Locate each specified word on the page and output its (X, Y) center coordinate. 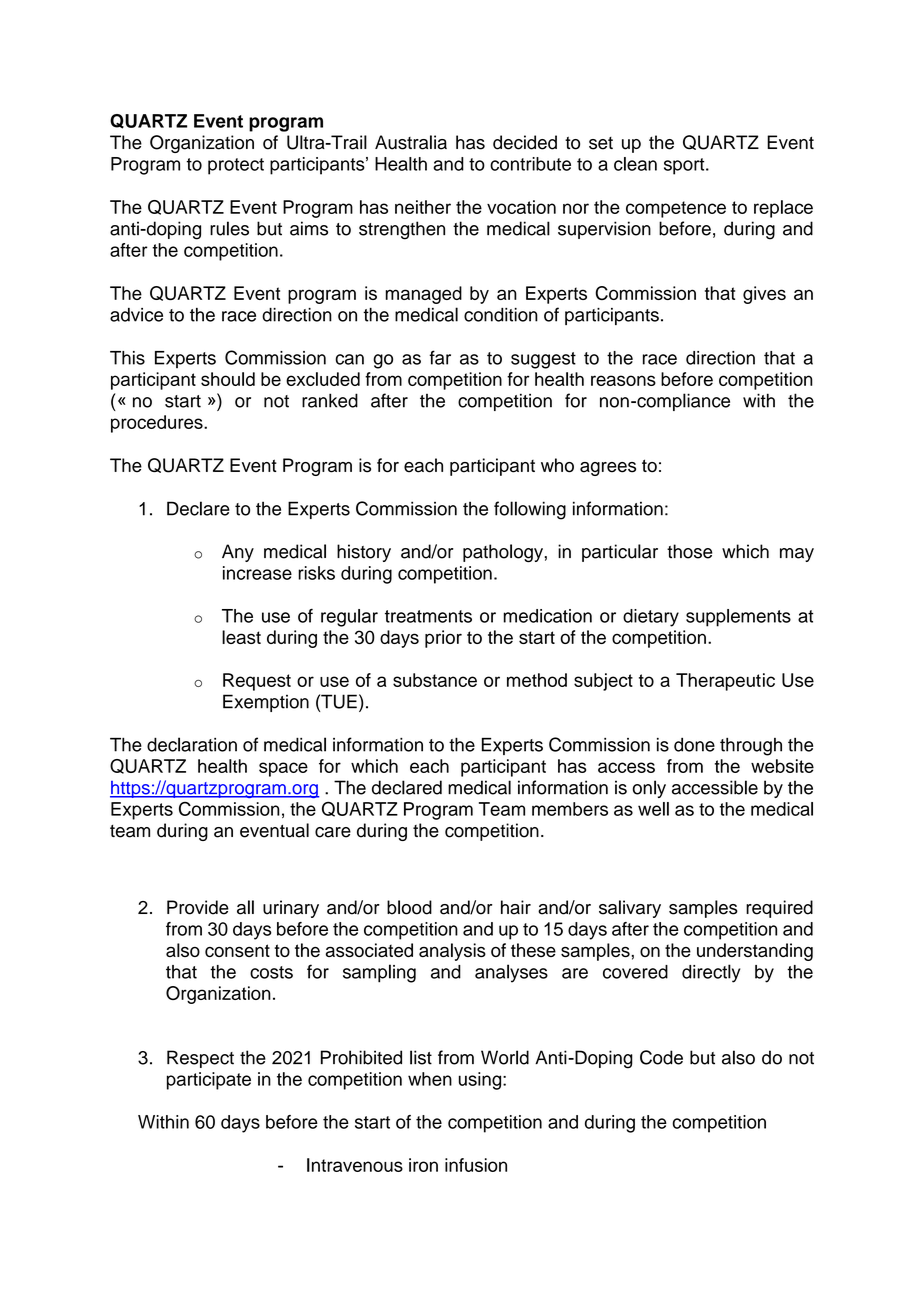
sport (685, 166)
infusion (476, 1165)
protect (236, 166)
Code (661, 1057)
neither (423, 207)
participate (209, 1081)
